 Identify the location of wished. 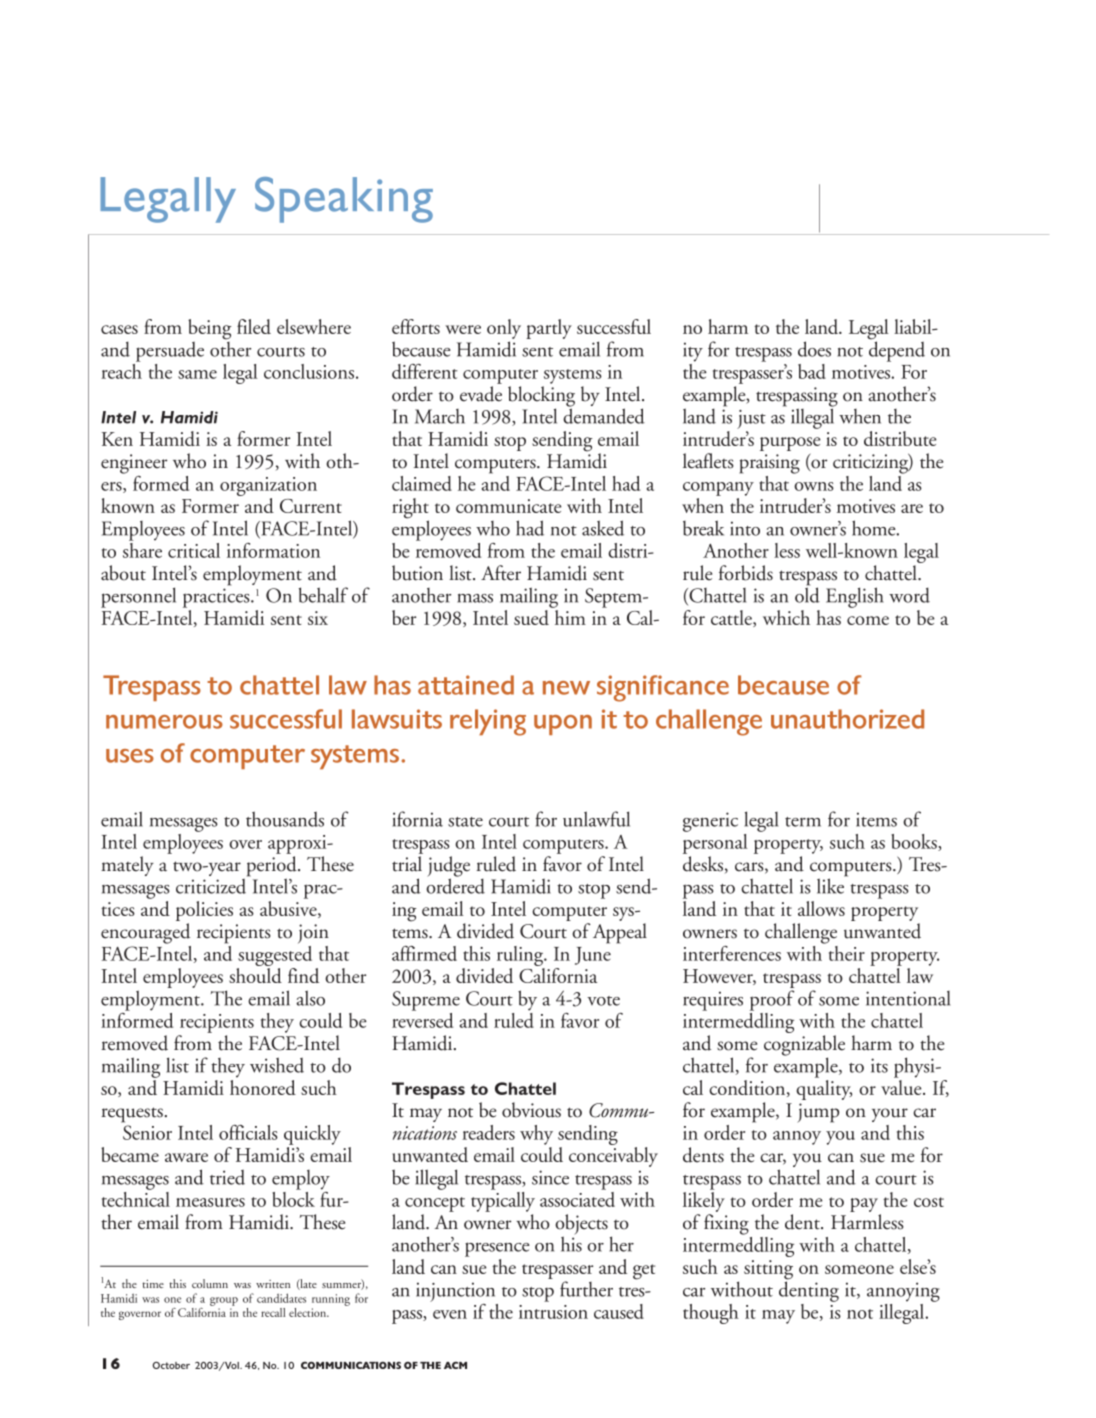
(277, 1065).
